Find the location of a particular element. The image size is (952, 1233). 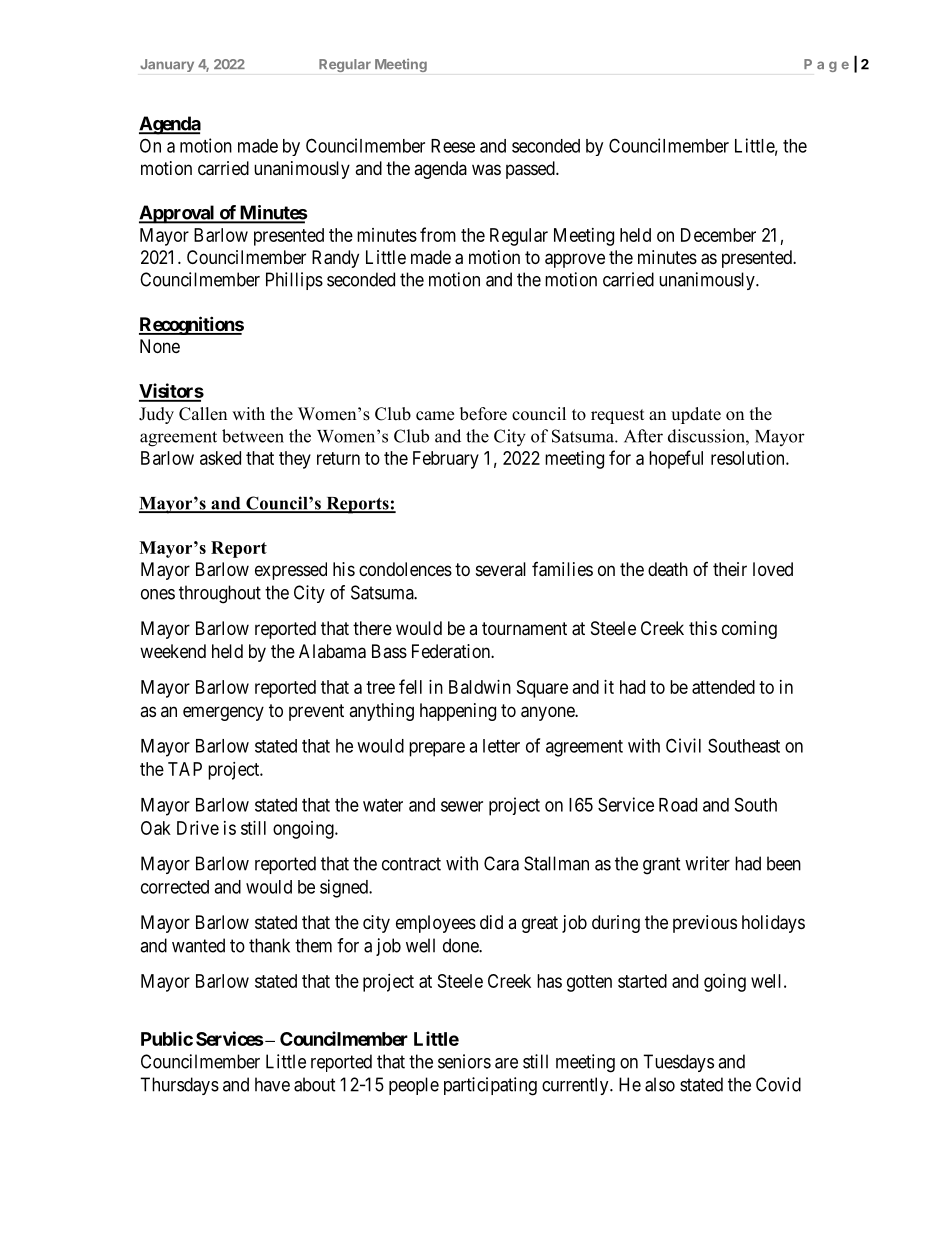

Tuesdays is located at coordinates (678, 1063).
